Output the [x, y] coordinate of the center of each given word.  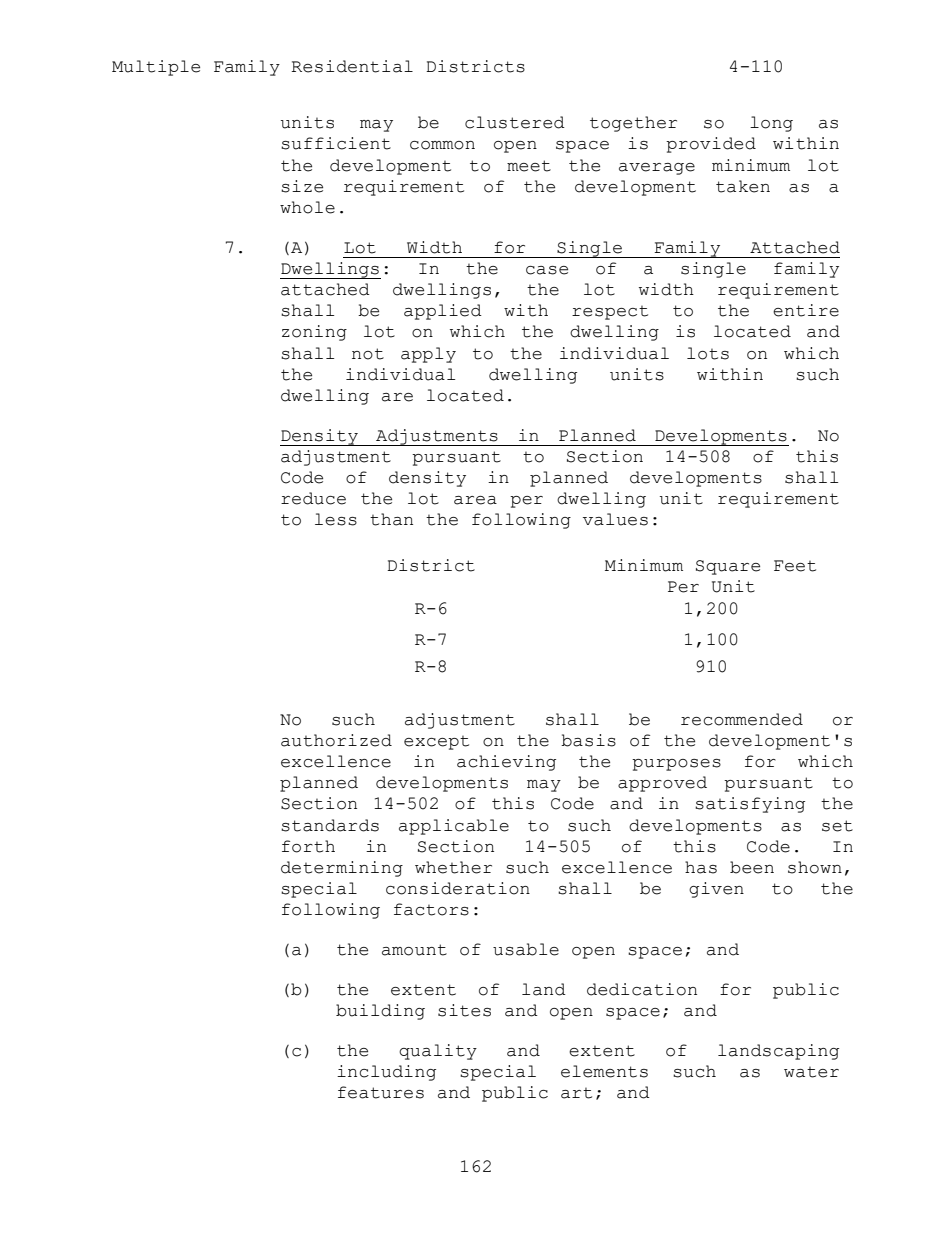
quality [438, 1052]
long [771, 124]
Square [728, 567]
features [381, 1092]
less [336, 519]
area [475, 500]
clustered [515, 122]
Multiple [156, 68]
